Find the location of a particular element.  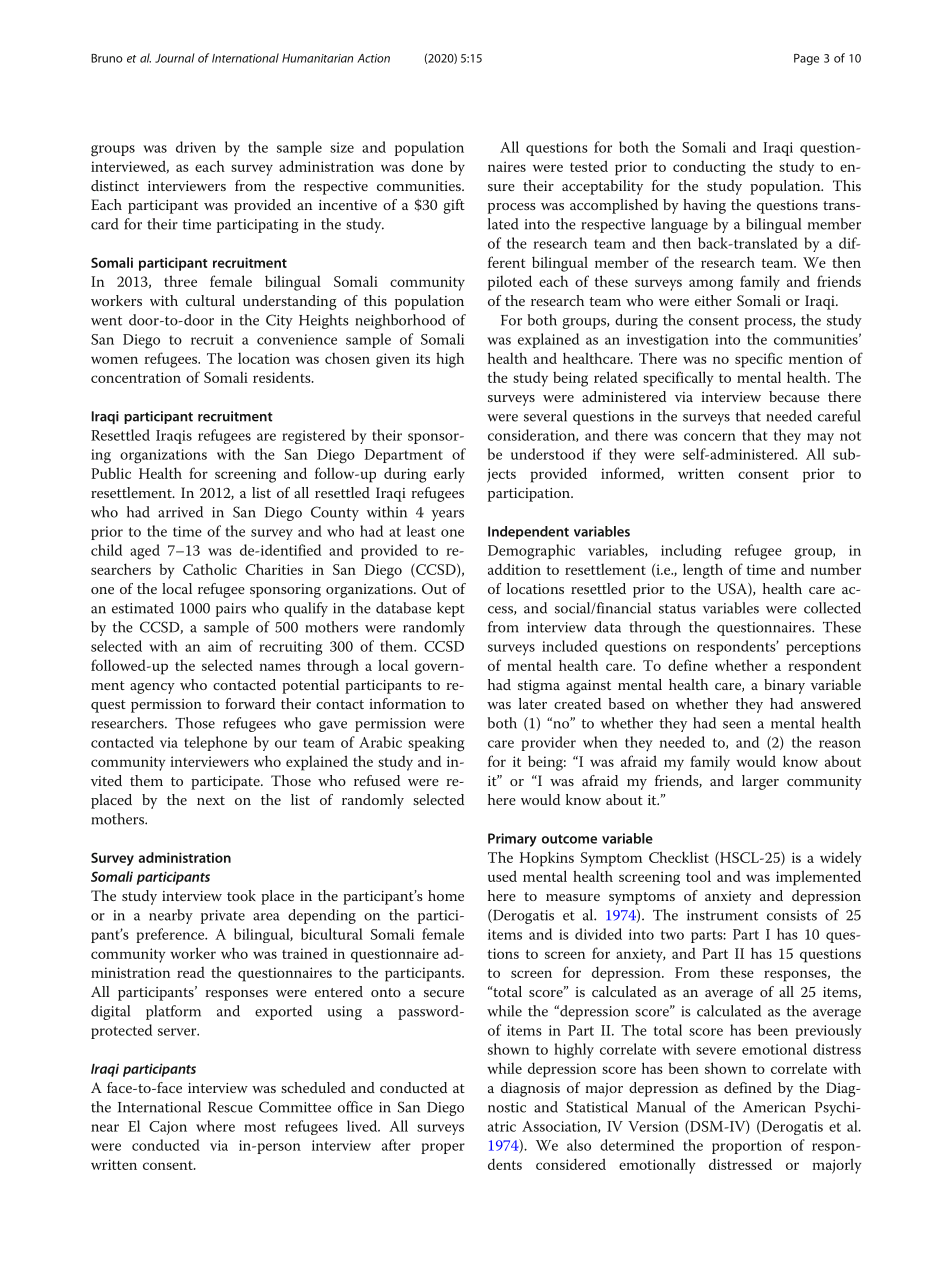

speaking is located at coordinates (436, 744).
